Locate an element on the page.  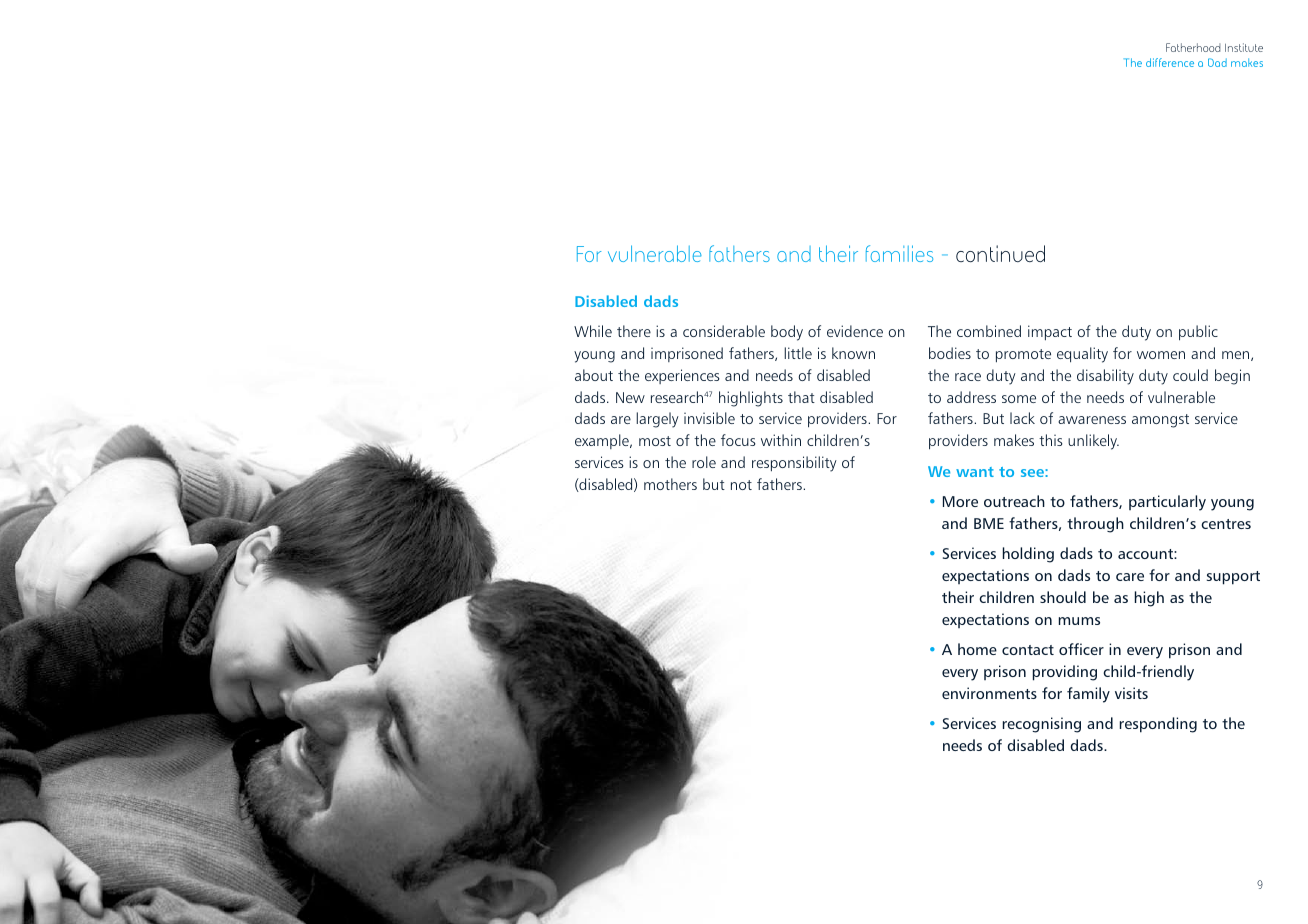
home is located at coordinates (977, 649).
